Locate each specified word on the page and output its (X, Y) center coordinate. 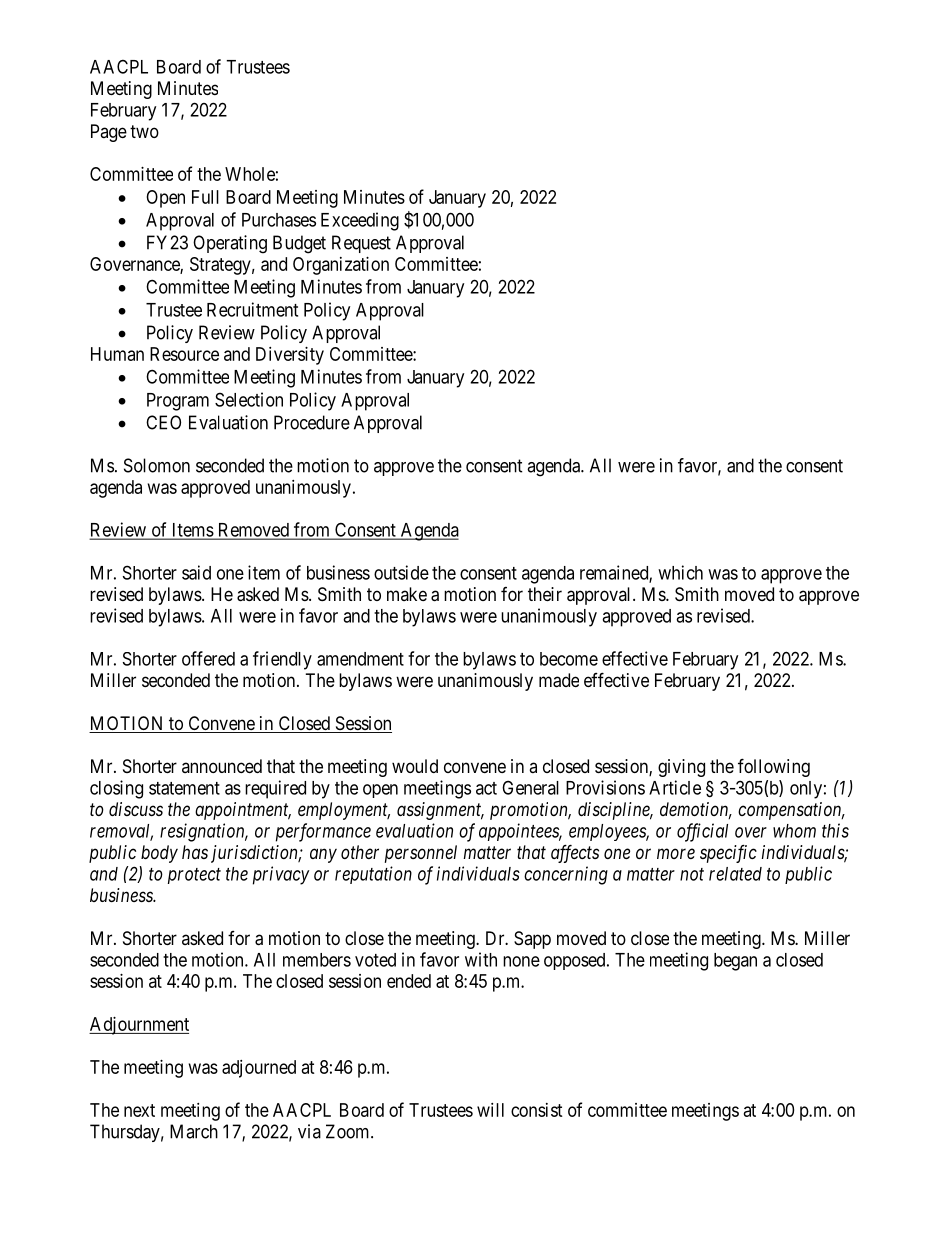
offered (208, 658)
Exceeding (360, 221)
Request (361, 244)
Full (205, 197)
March (194, 1131)
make (407, 594)
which (680, 572)
